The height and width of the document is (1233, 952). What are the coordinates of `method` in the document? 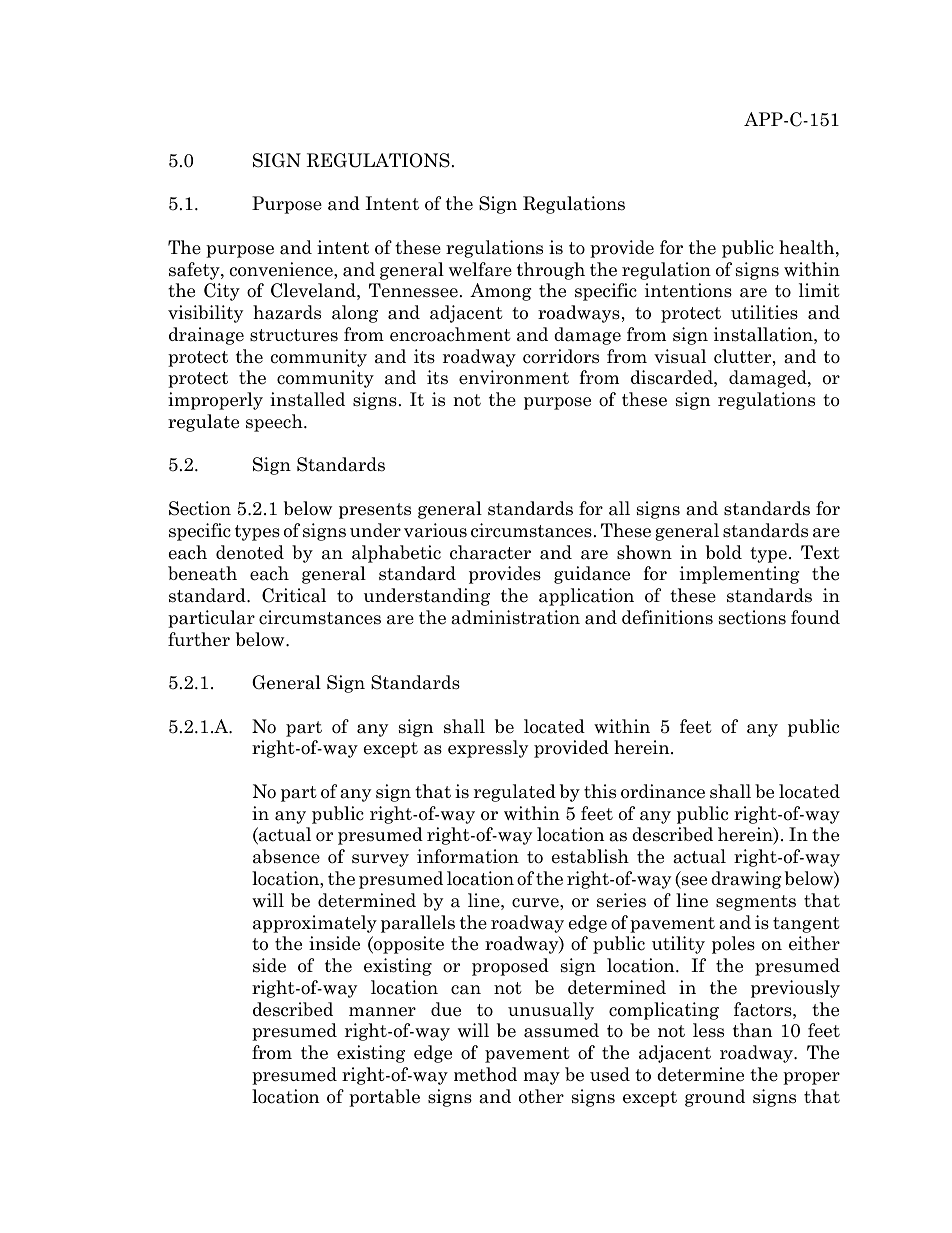 It's located at (485, 1074).
